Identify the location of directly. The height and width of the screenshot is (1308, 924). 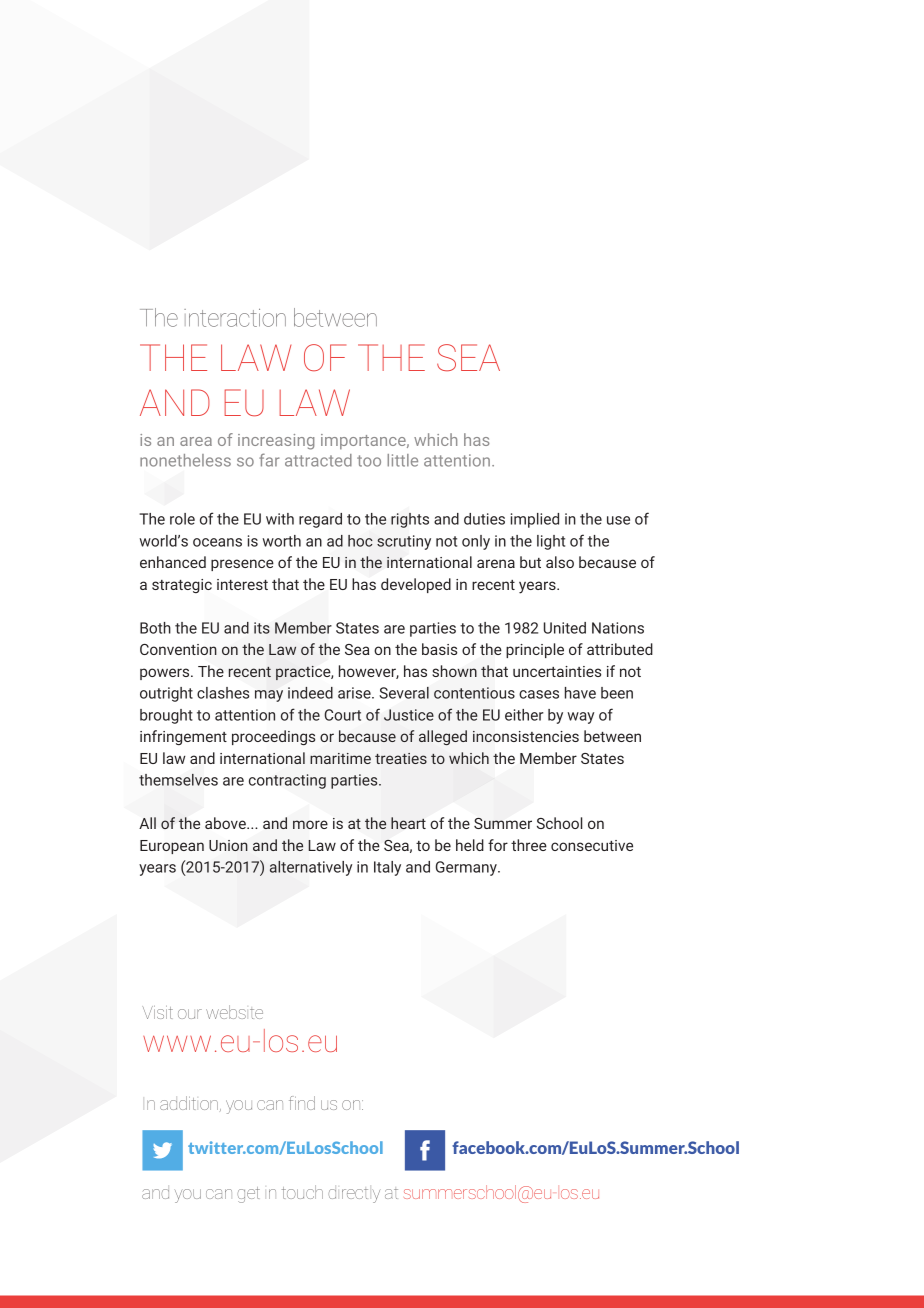
(354, 1196).
